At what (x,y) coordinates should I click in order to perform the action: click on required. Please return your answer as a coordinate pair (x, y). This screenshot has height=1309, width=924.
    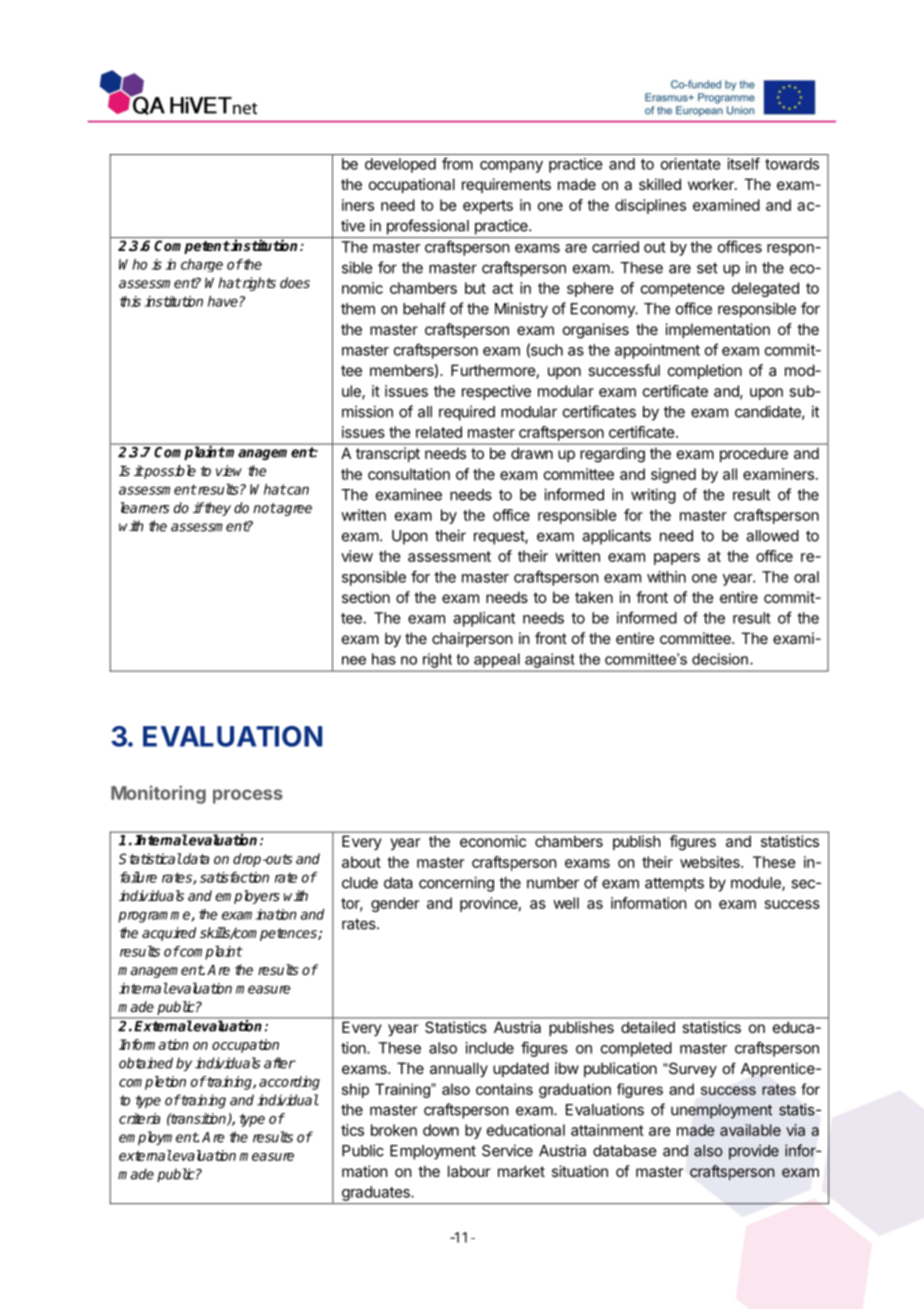
    Looking at the image, I should click on (467, 413).
